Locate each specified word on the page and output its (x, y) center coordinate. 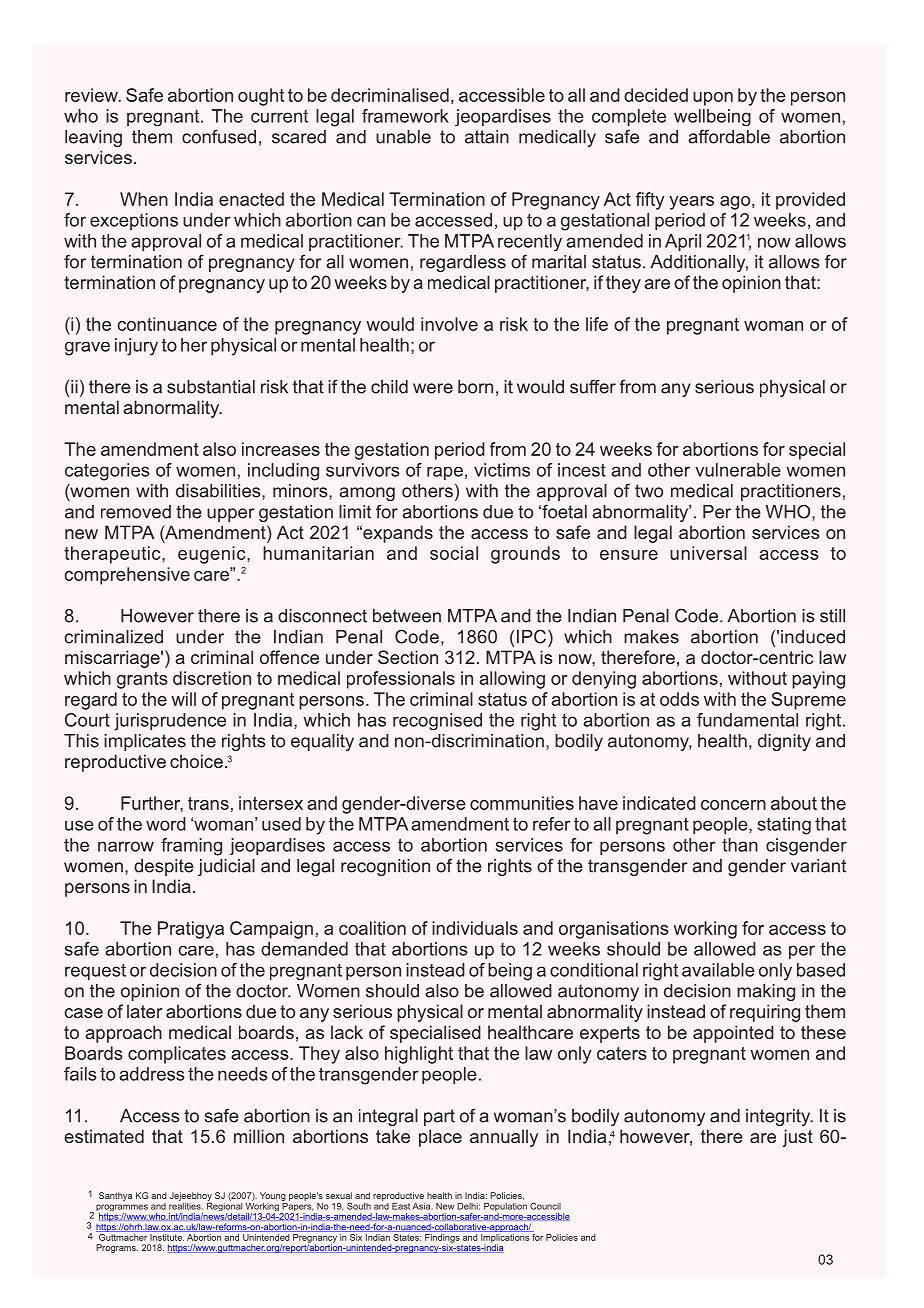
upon (713, 99)
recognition (385, 867)
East (401, 1206)
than (740, 845)
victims (502, 470)
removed (136, 512)
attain (487, 137)
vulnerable (738, 470)
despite (164, 867)
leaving (93, 138)
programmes (122, 1209)
